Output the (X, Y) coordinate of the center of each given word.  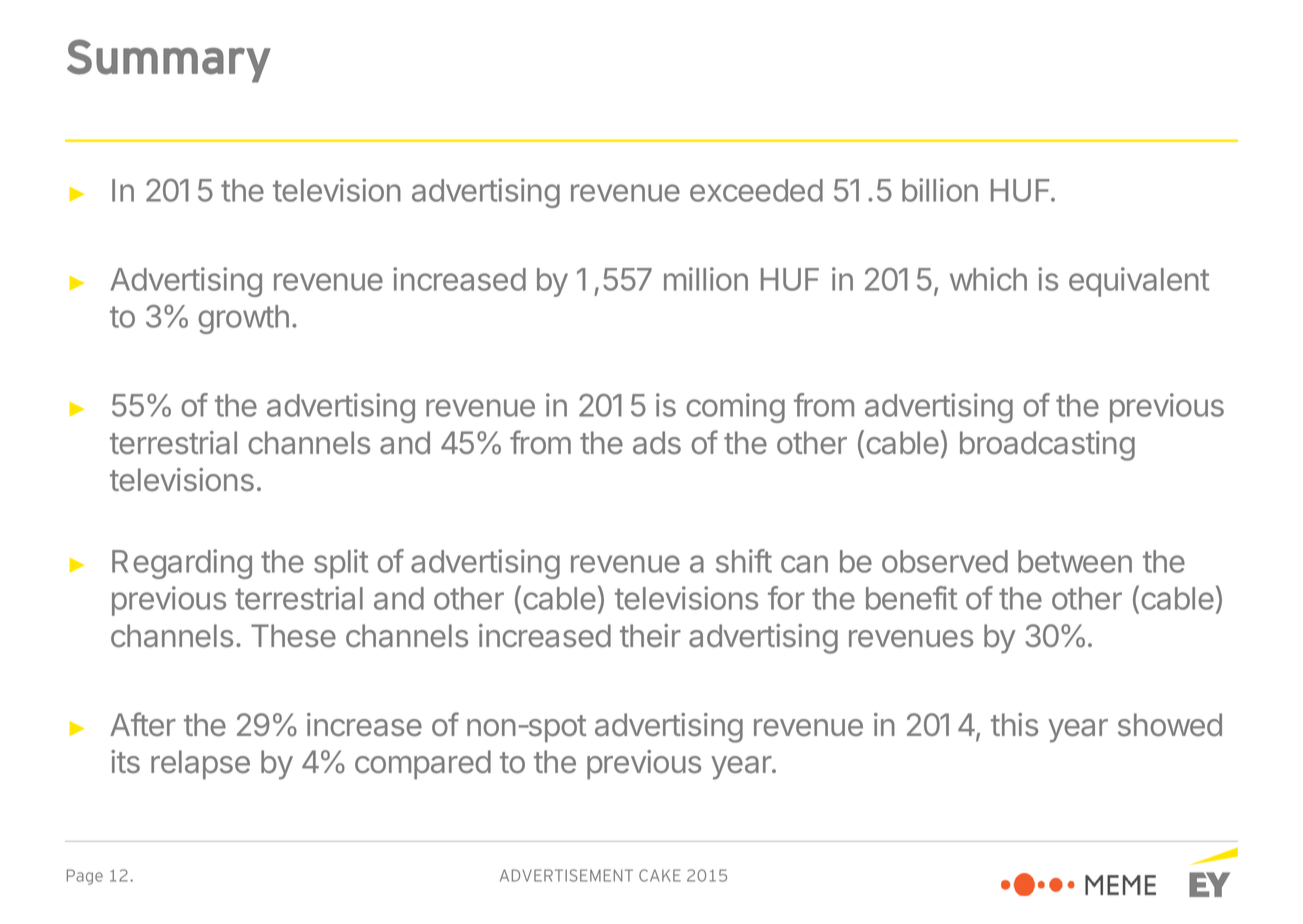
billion (940, 190)
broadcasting (1047, 446)
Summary (169, 61)
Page (85, 877)
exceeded (756, 190)
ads (657, 443)
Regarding (182, 564)
